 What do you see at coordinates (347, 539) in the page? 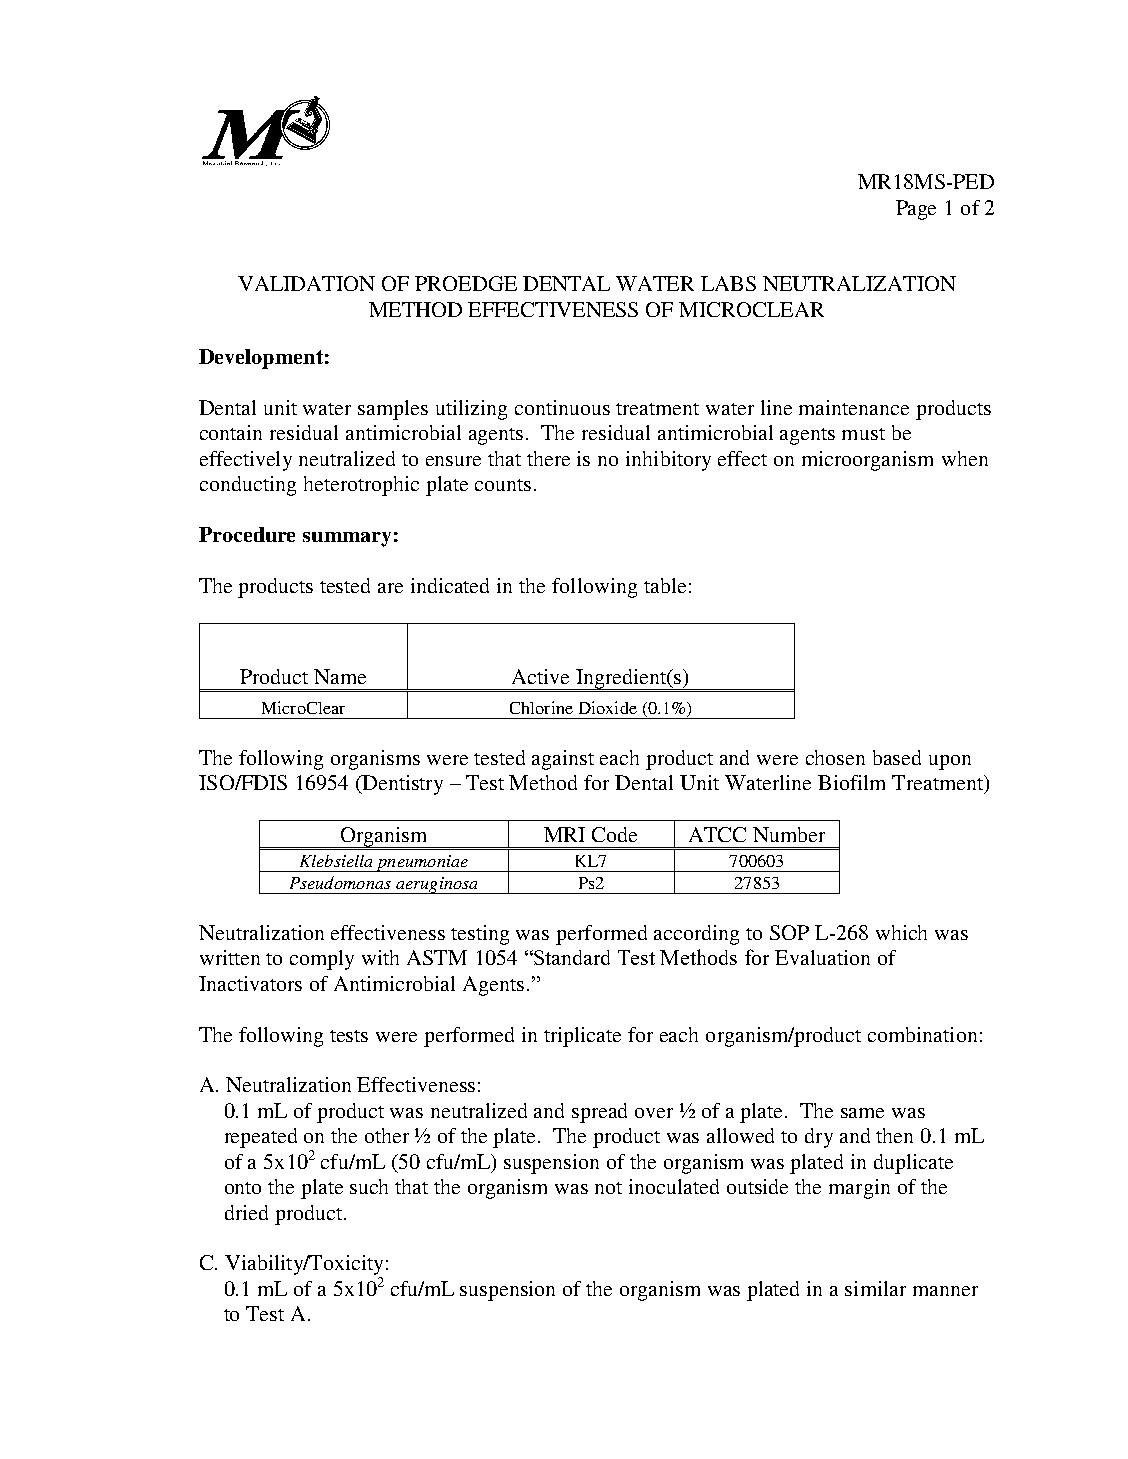
I see `summary` at bounding box center [347, 539].
